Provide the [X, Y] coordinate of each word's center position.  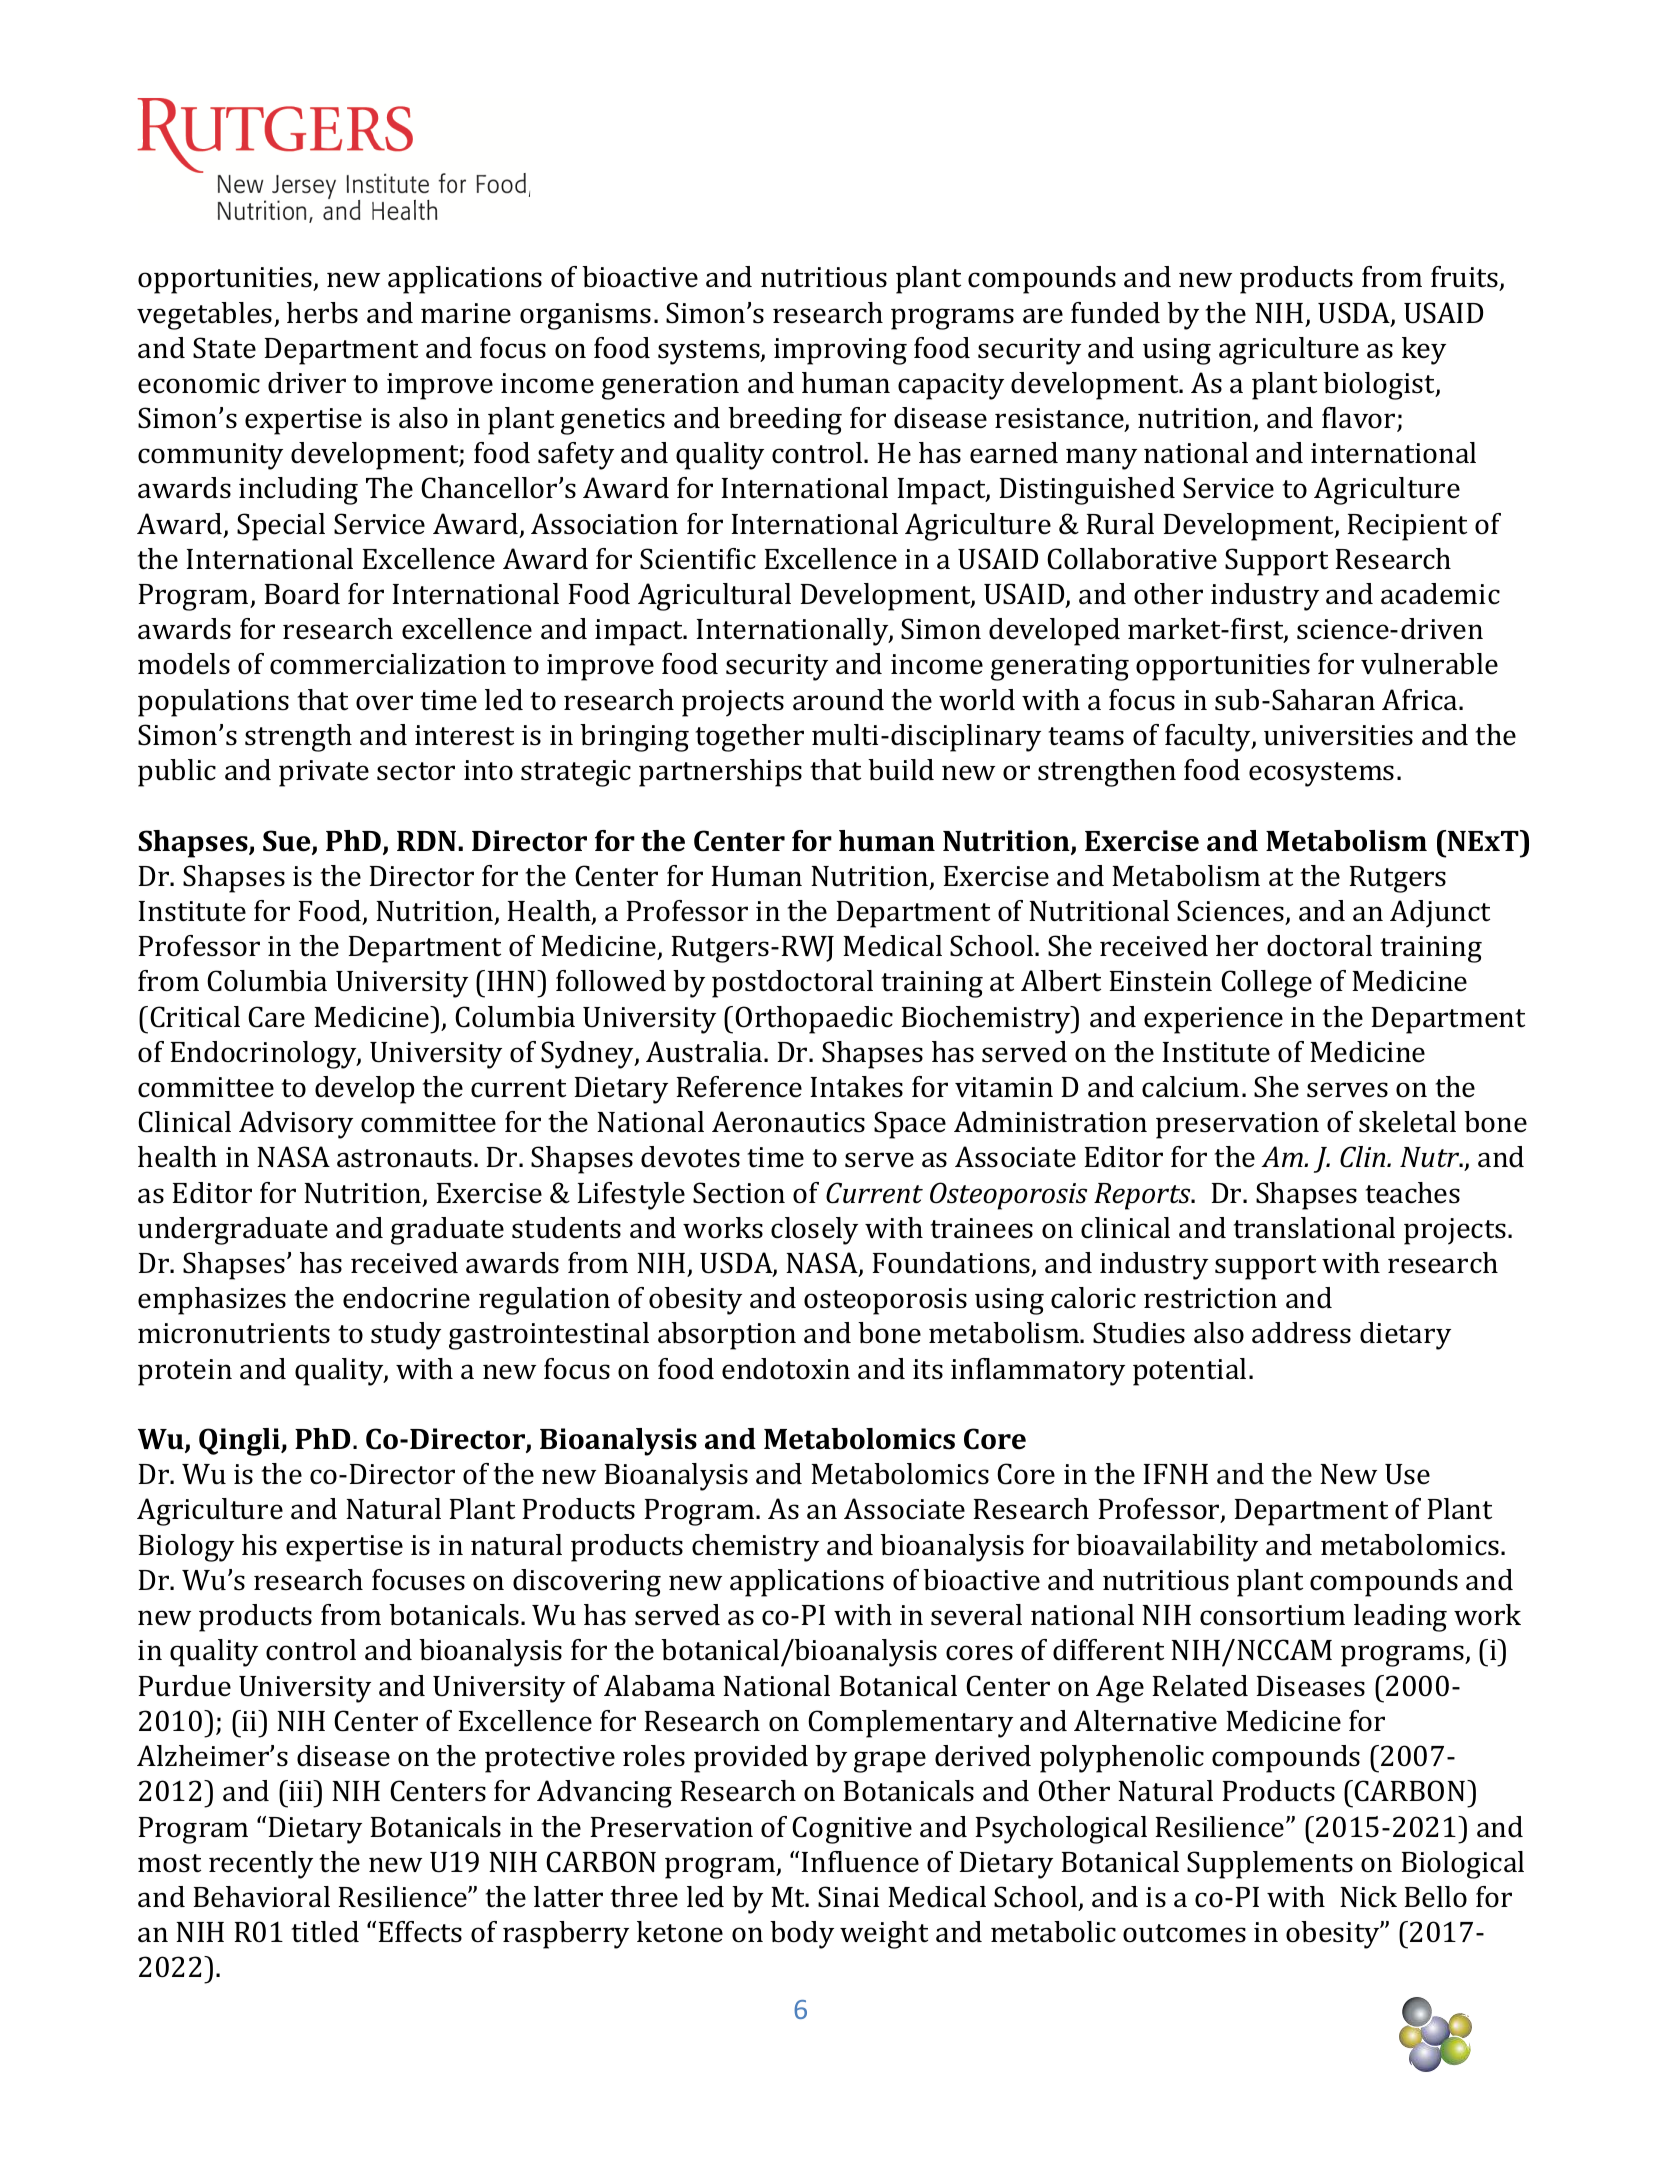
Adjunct [1440, 914]
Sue [288, 842]
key [1424, 351]
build [901, 770]
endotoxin [786, 1369]
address [1301, 1333]
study [406, 1336]
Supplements [1270, 1865]
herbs [322, 313]
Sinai [848, 1897]
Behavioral [262, 1897]
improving [840, 351]
